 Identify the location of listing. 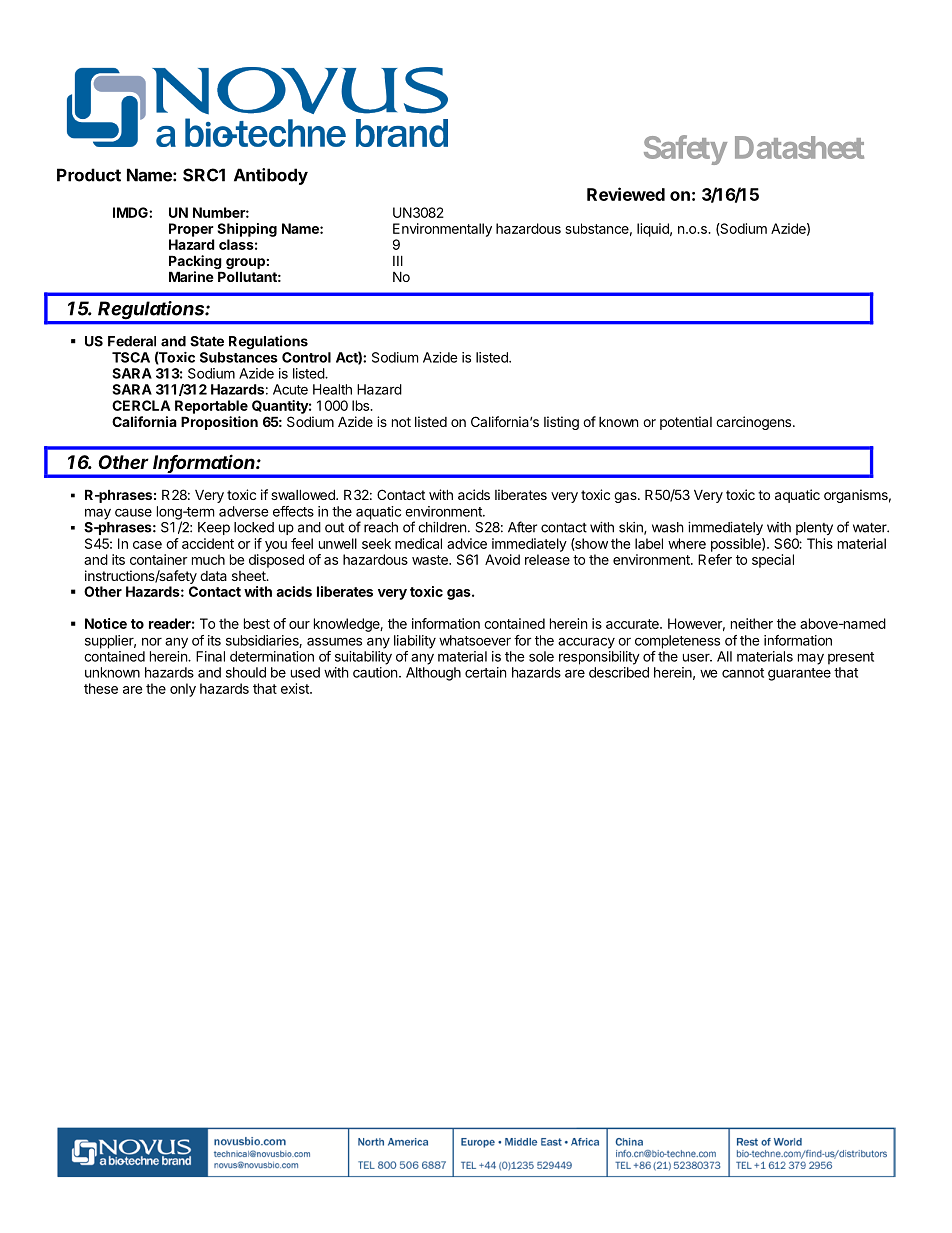
(561, 423).
